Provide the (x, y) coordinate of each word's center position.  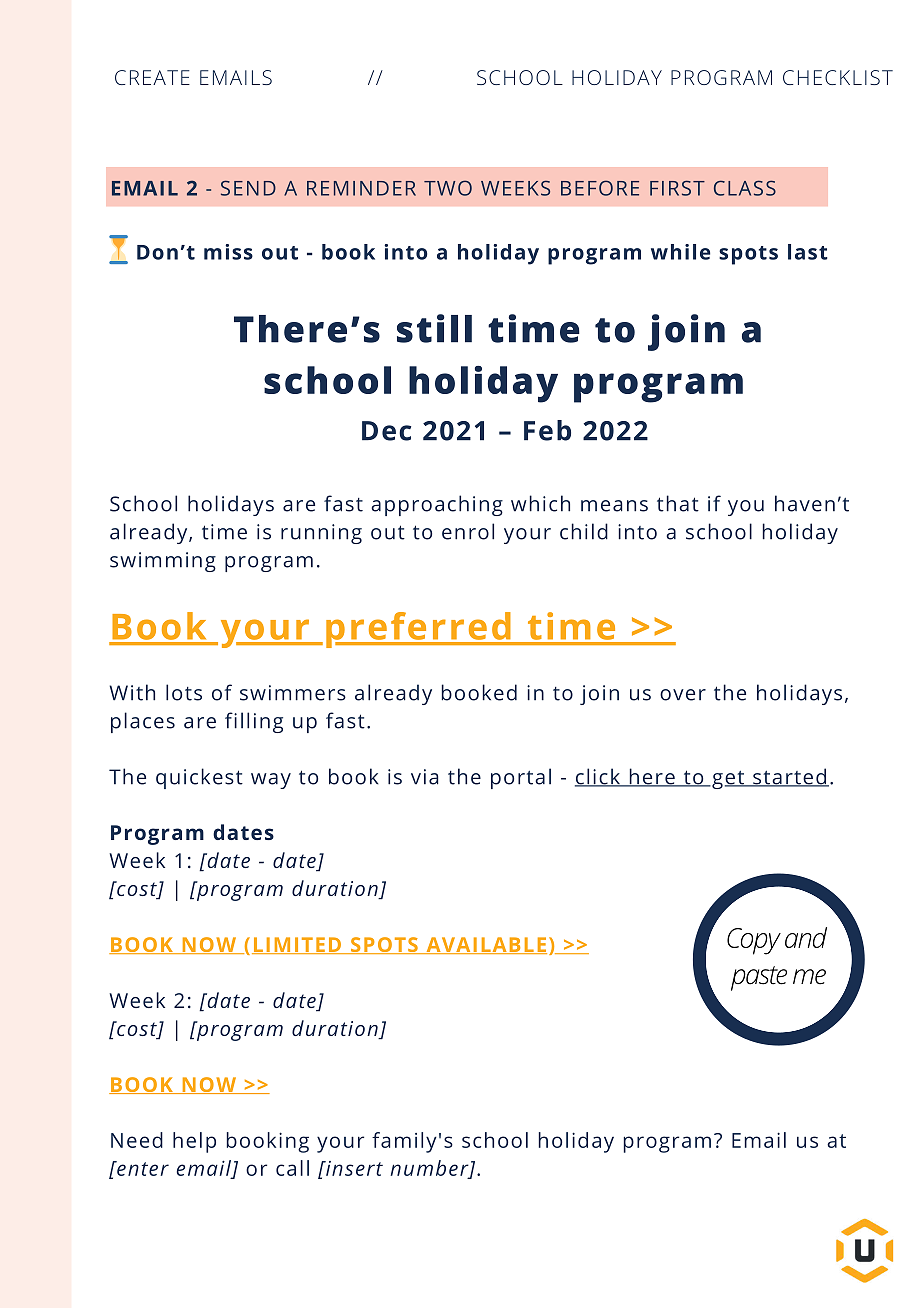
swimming (163, 562)
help (194, 1142)
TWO (448, 188)
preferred (419, 630)
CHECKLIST (838, 77)
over (683, 695)
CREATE (152, 77)
